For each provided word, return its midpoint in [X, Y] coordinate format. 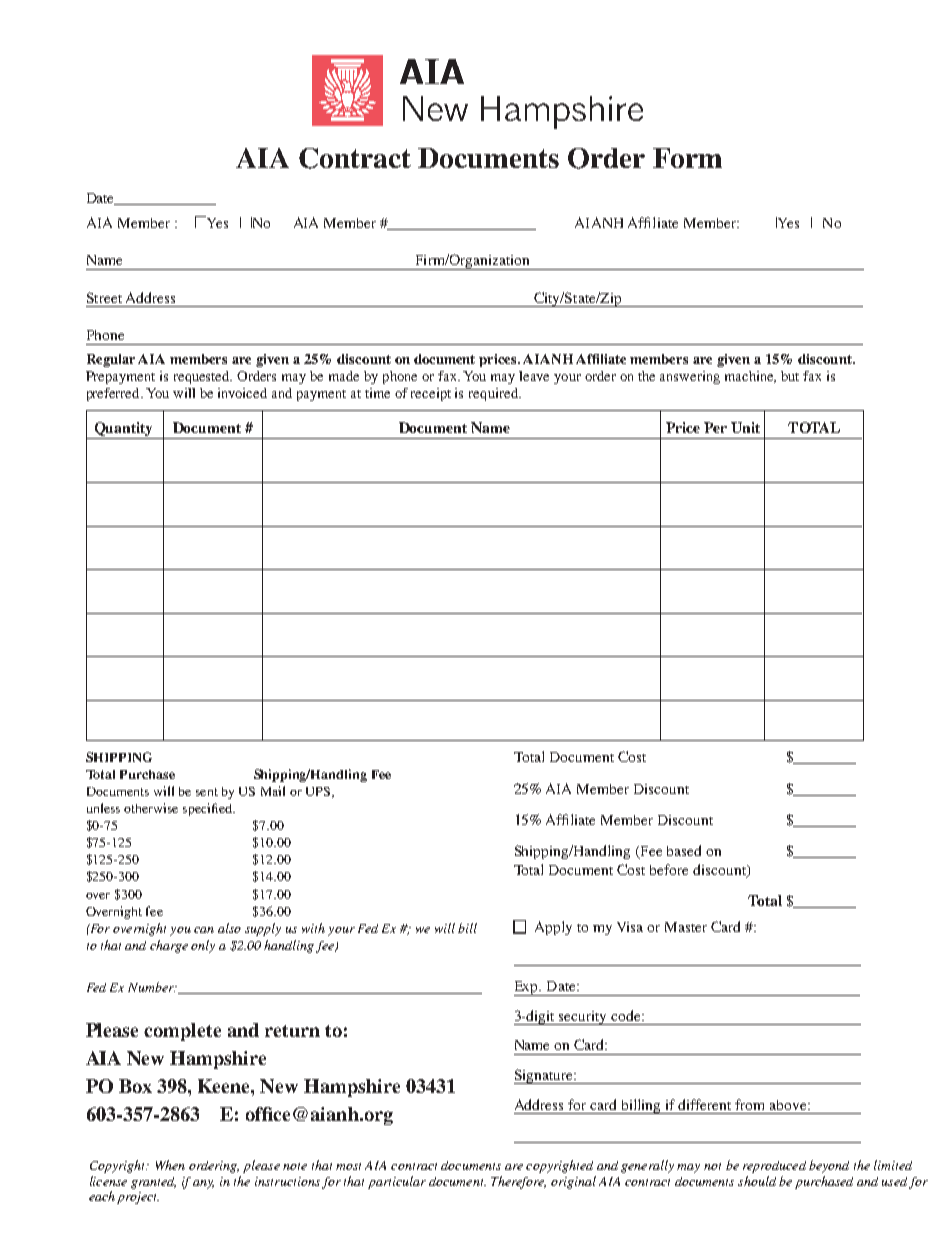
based [684, 850]
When [170, 1165]
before [669, 869]
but [790, 376]
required [494, 394]
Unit [745, 427]
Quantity [123, 430]
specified [208, 809]
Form [687, 158]
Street [104, 297]
